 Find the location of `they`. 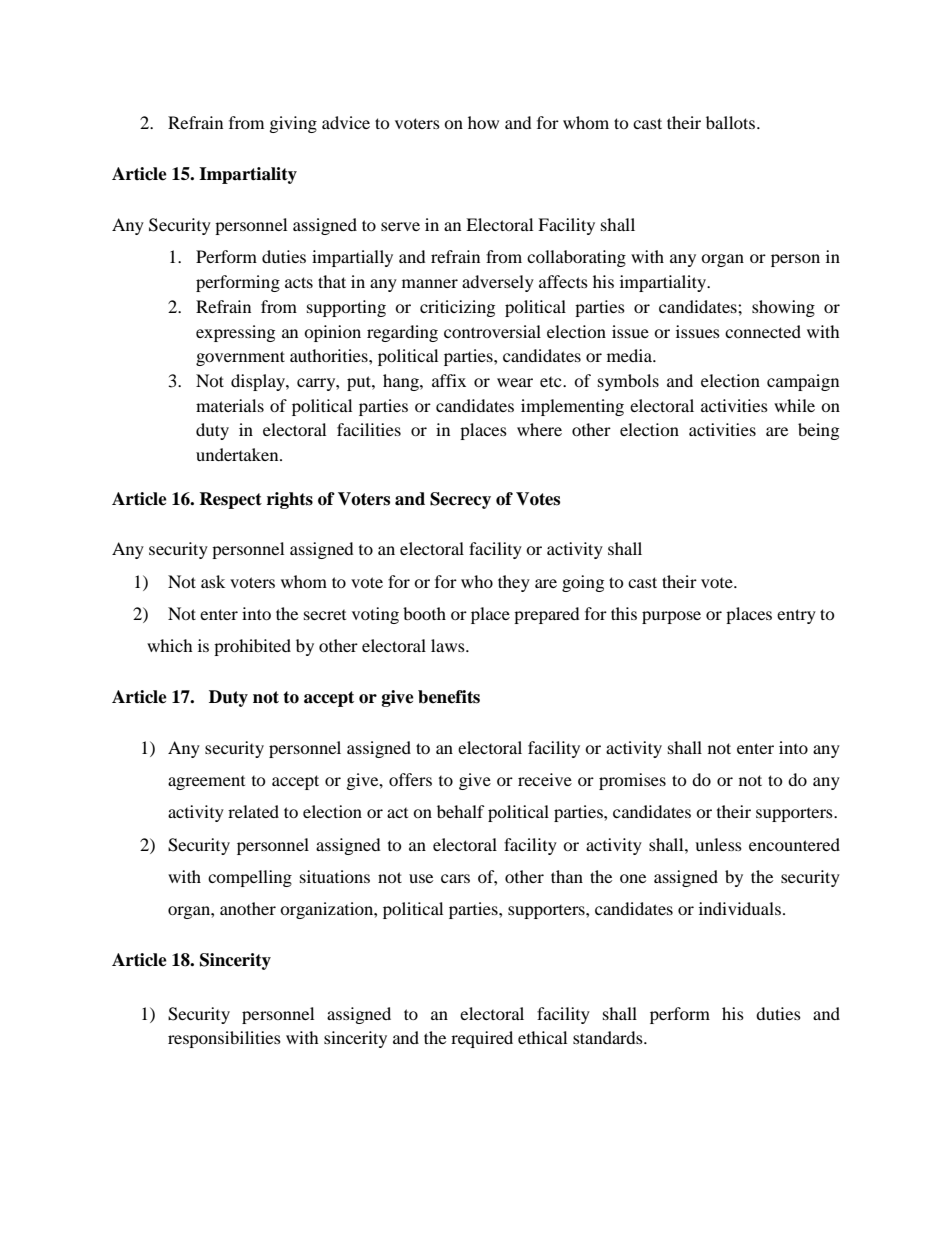

they is located at coordinates (514, 583).
